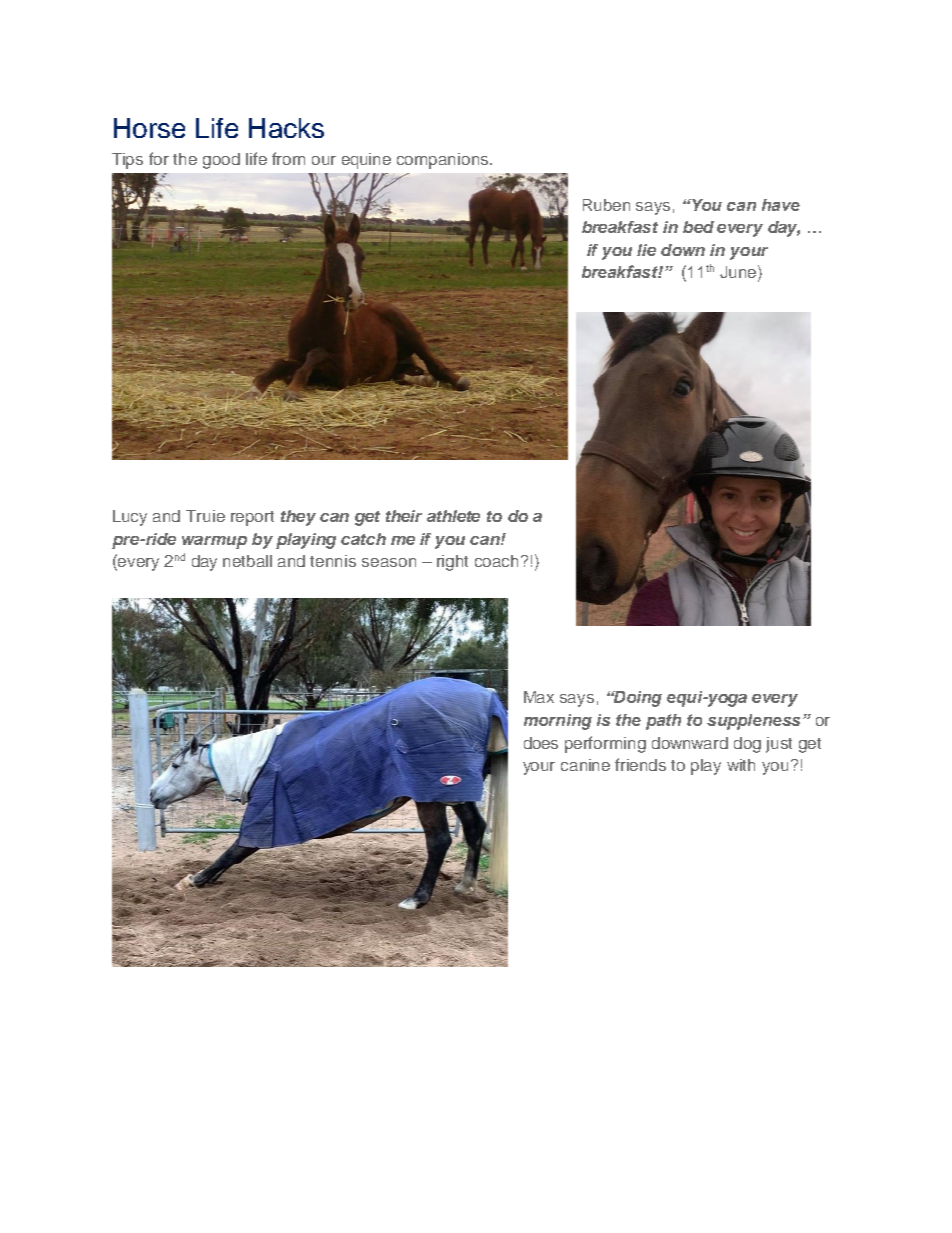  I want to click on dog, so click(747, 745).
